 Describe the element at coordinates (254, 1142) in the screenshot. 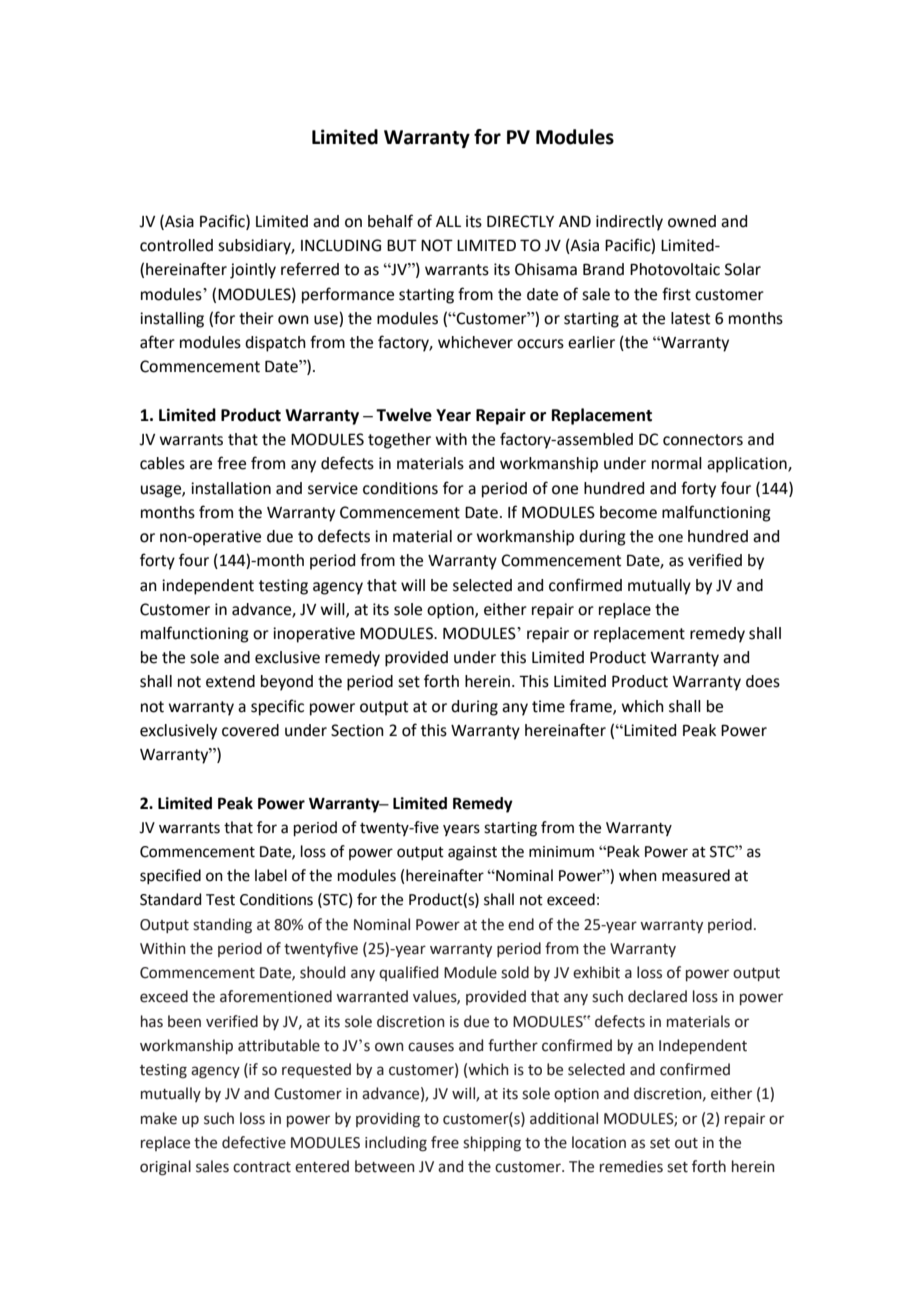

I see `defective` at that location.
